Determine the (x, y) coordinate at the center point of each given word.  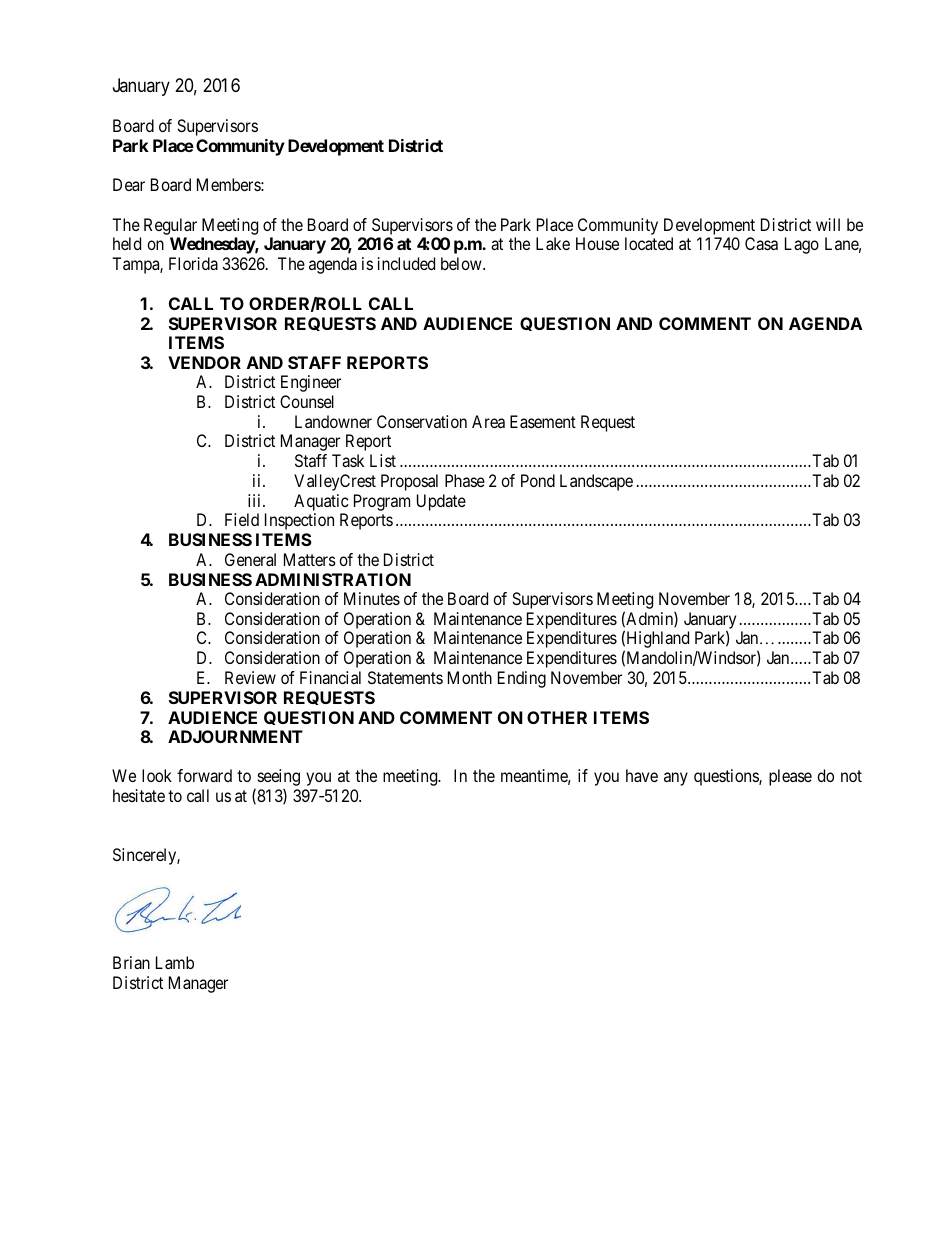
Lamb (175, 962)
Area (488, 421)
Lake (553, 243)
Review (250, 677)
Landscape (596, 482)
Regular (170, 228)
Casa (761, 243)
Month (470, 677)
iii (256, 500)
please (790, 777)
